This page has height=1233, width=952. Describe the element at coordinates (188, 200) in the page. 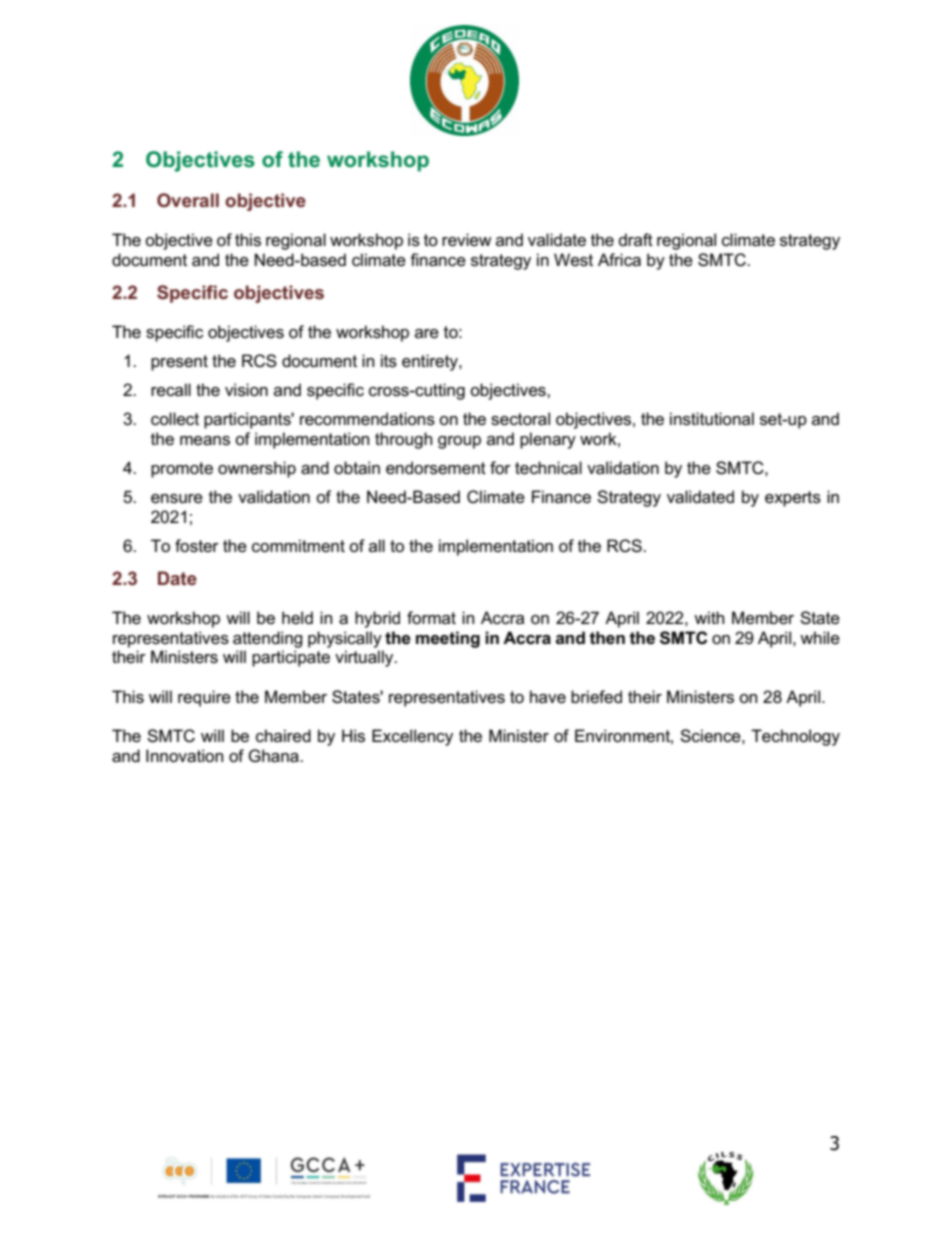

I see `Overall` at that location.
